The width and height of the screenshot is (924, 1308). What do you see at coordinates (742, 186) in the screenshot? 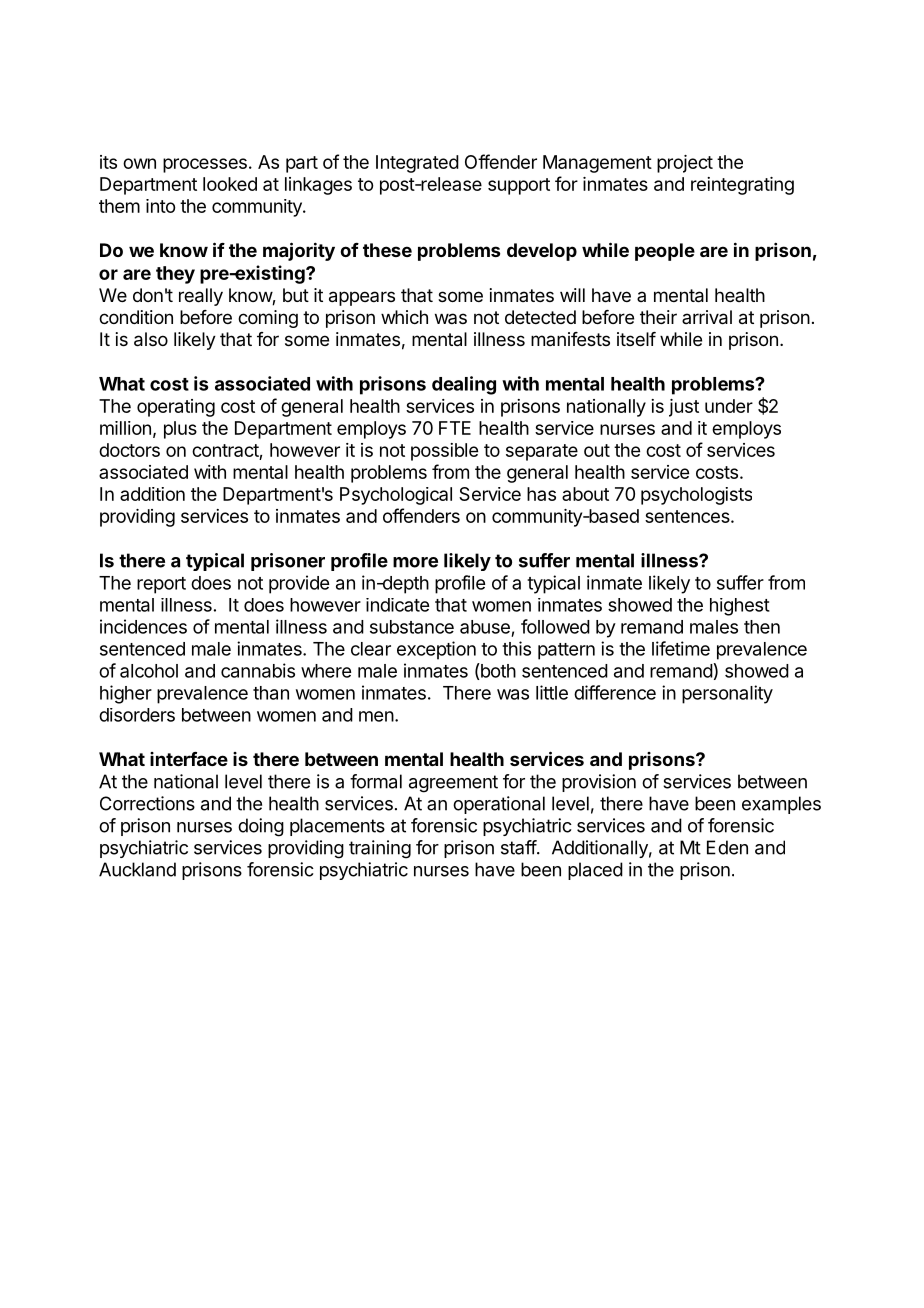
I see `reintegrating` at bounding box center [742, 186].
